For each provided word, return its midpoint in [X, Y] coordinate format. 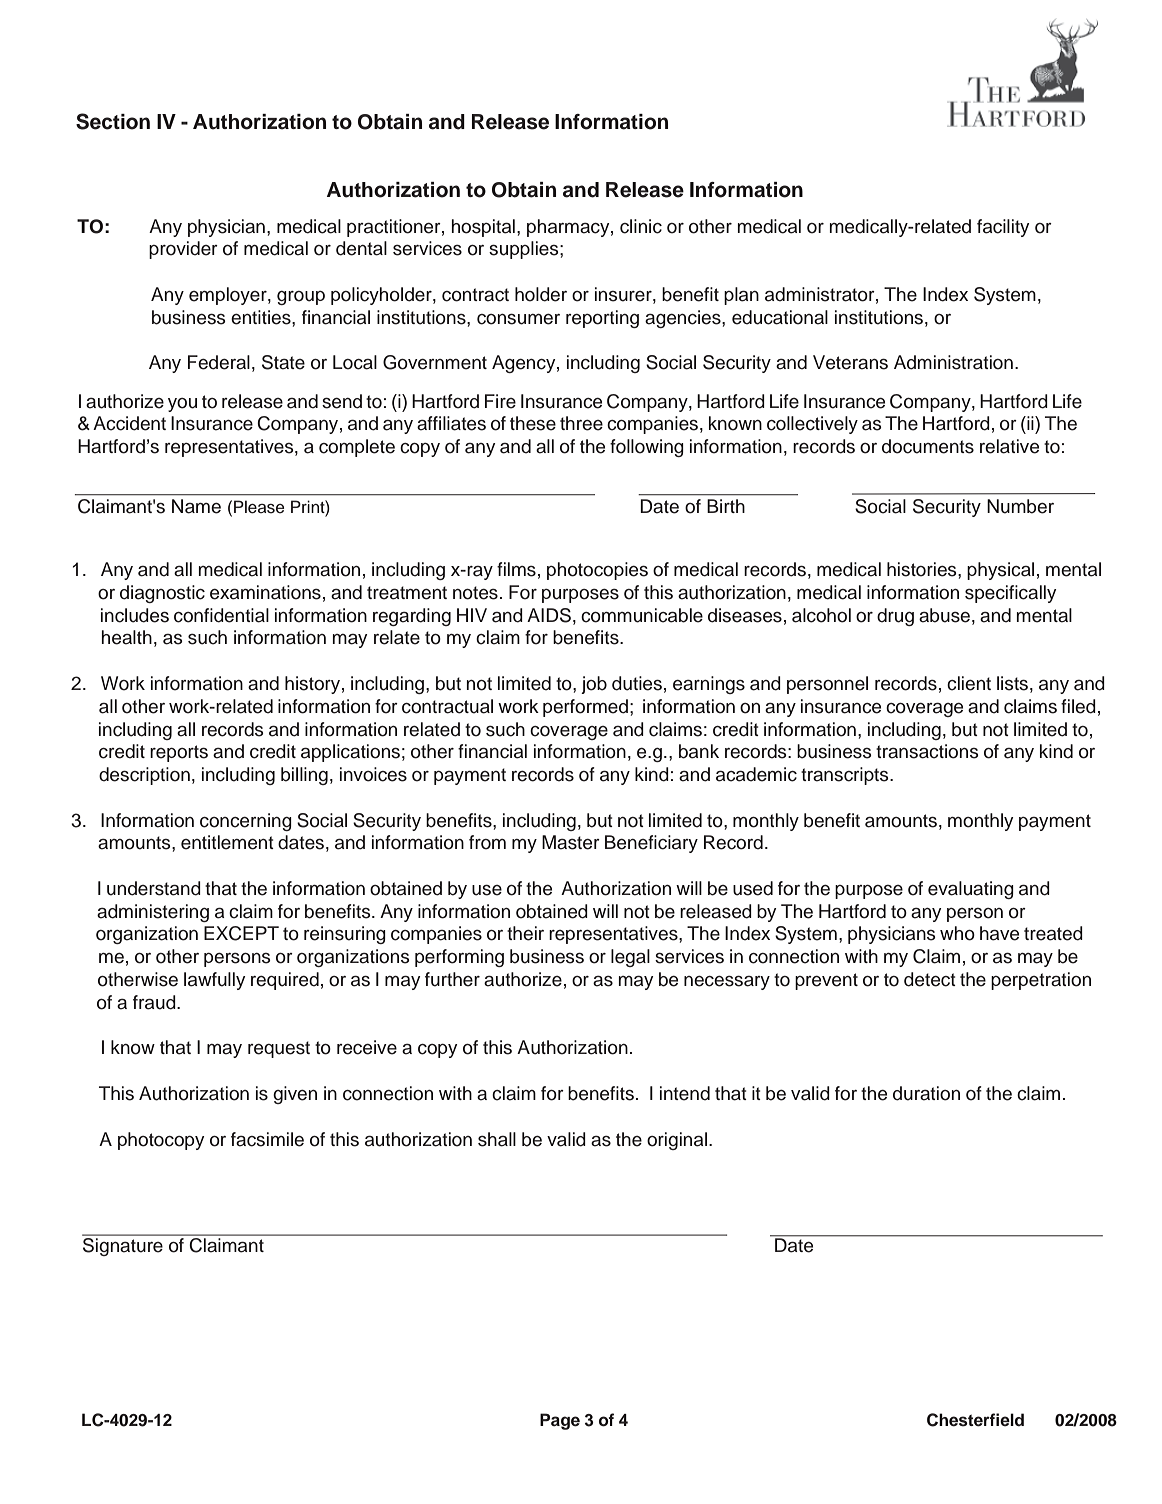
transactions [927, 751]
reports [179, 753]
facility [1003, 228]
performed [585, 708]
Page [560, 1421]
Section [113, 121]
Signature [123, 1245]
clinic [641, 226]
